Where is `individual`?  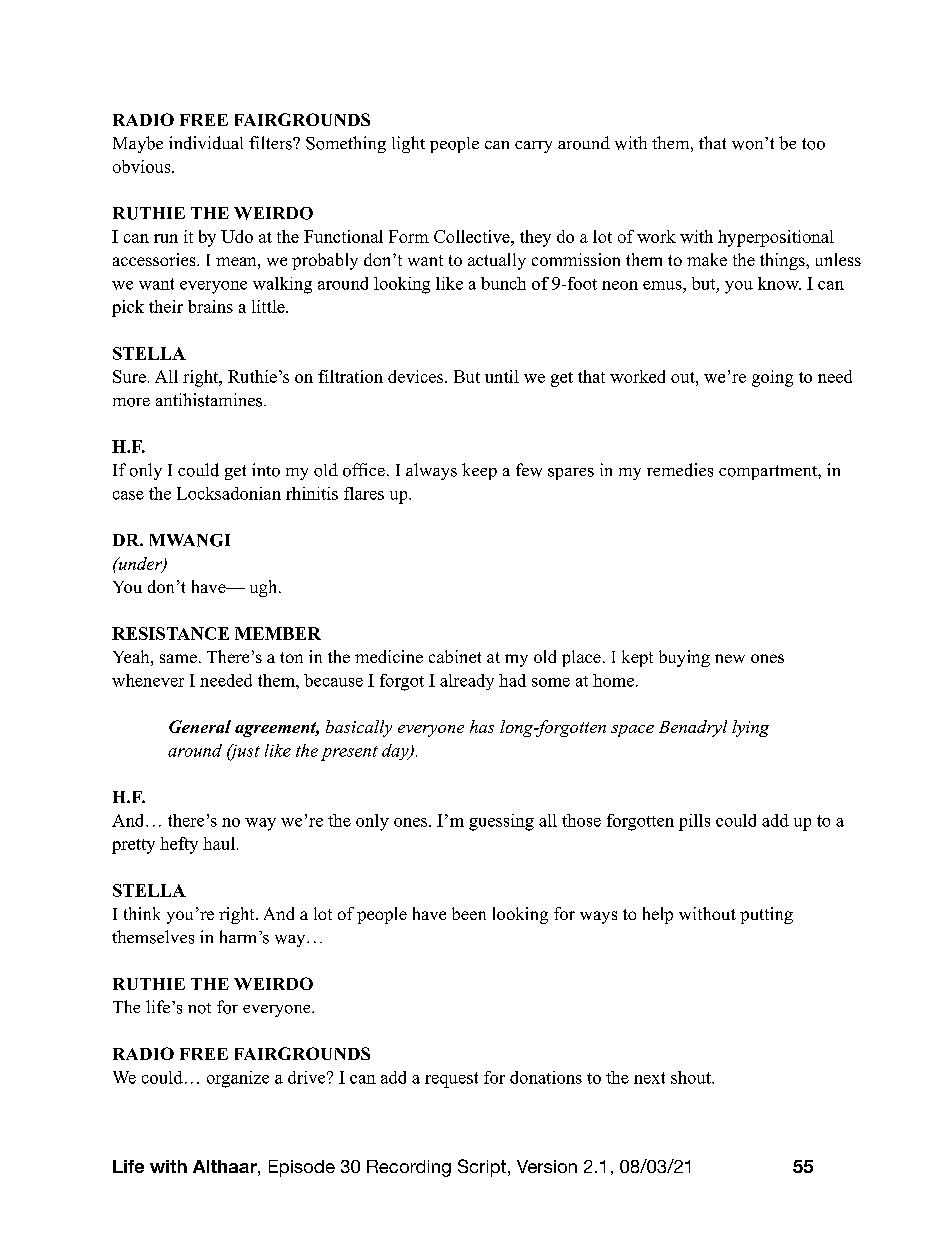
individual is located at coordinates (206, 143).
